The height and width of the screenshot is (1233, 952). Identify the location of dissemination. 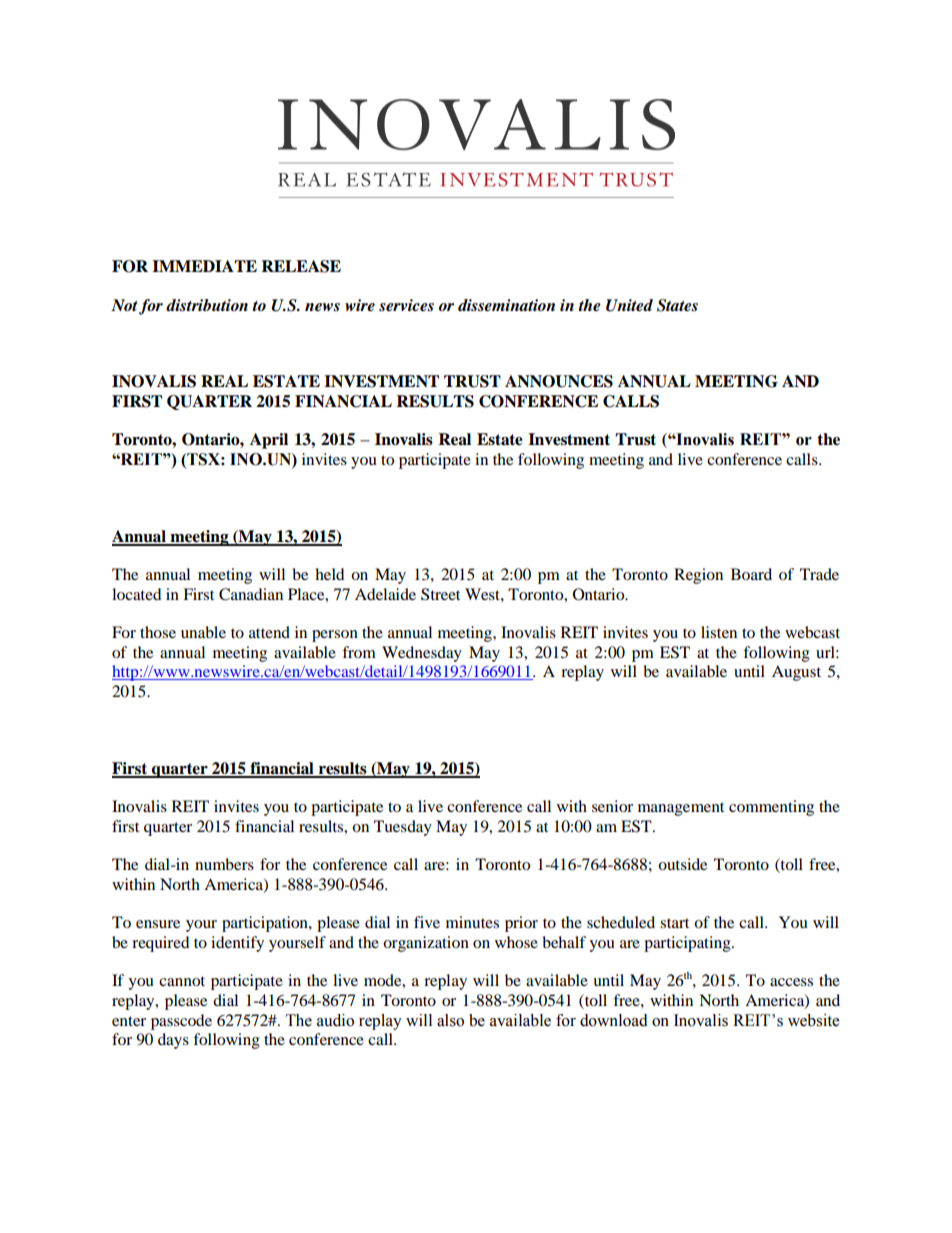
(506, 305).
